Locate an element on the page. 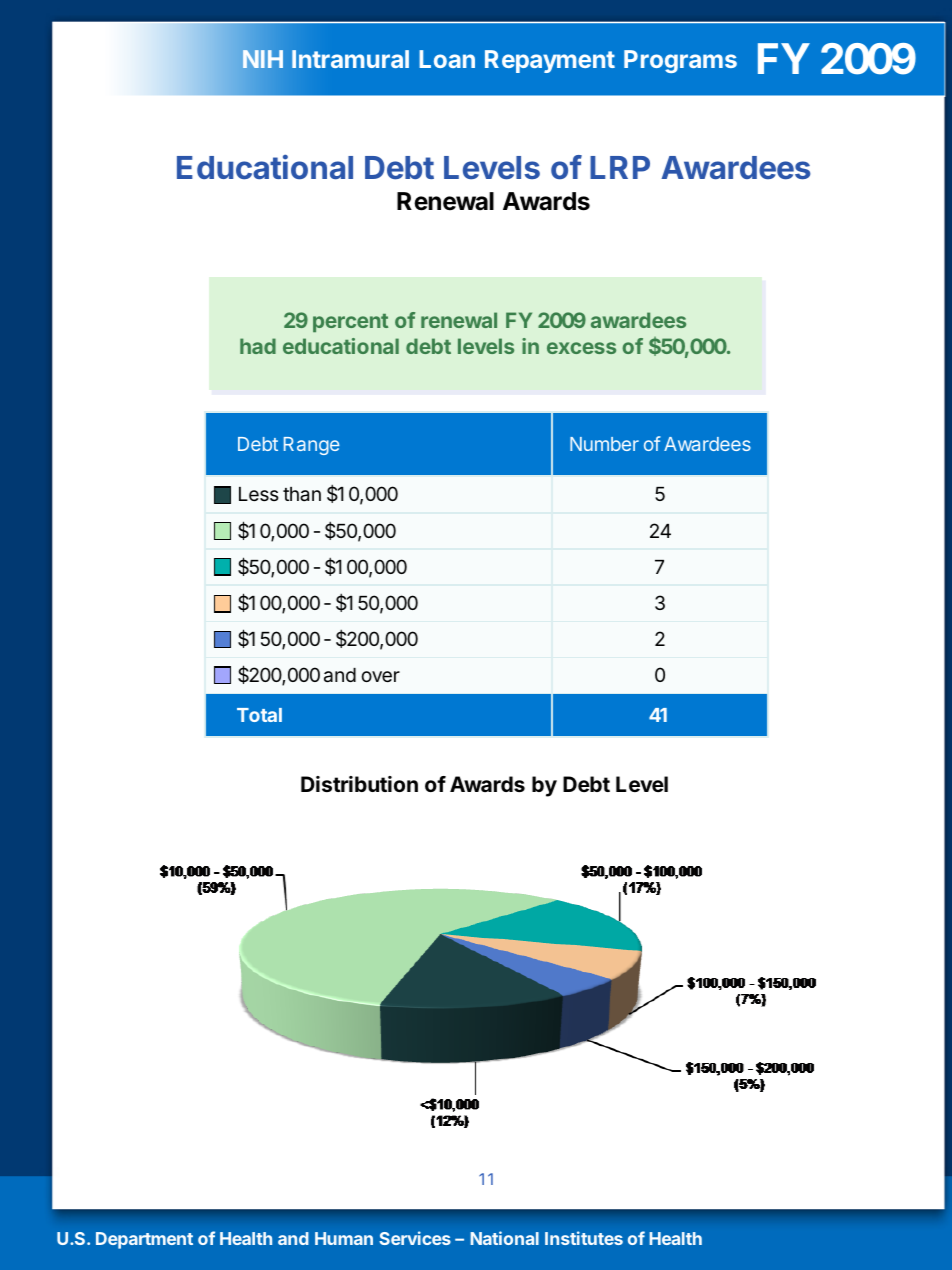 This page has height=1270, width=952. Less is located at coordinates (259, 494).
